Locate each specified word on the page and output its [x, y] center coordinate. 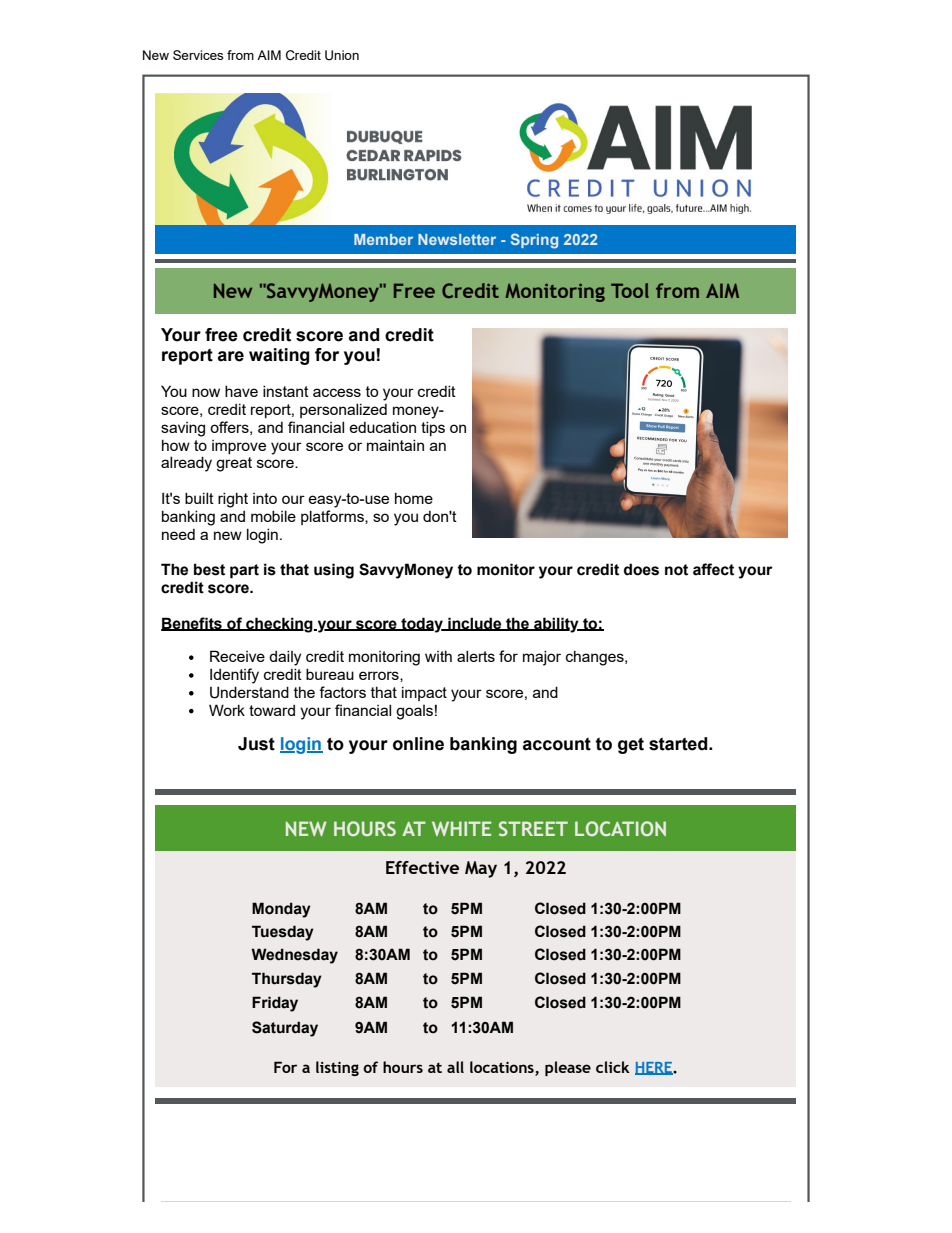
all [455, 1067]
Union [342, 55]
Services [198, 55]
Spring [534, 241]
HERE [654, 1068]
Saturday [285, 1029]
